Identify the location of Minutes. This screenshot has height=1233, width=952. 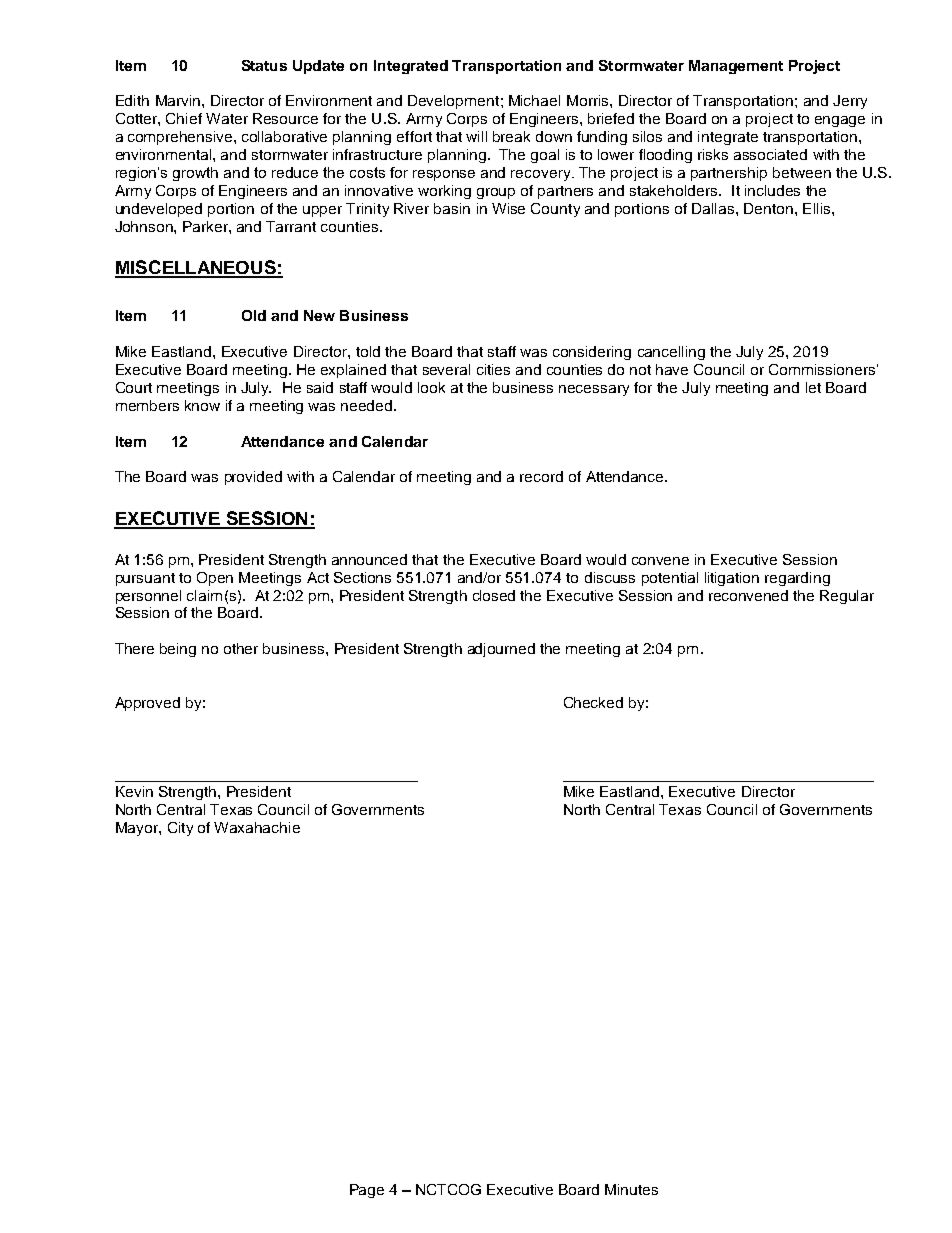
(631, 1189).
